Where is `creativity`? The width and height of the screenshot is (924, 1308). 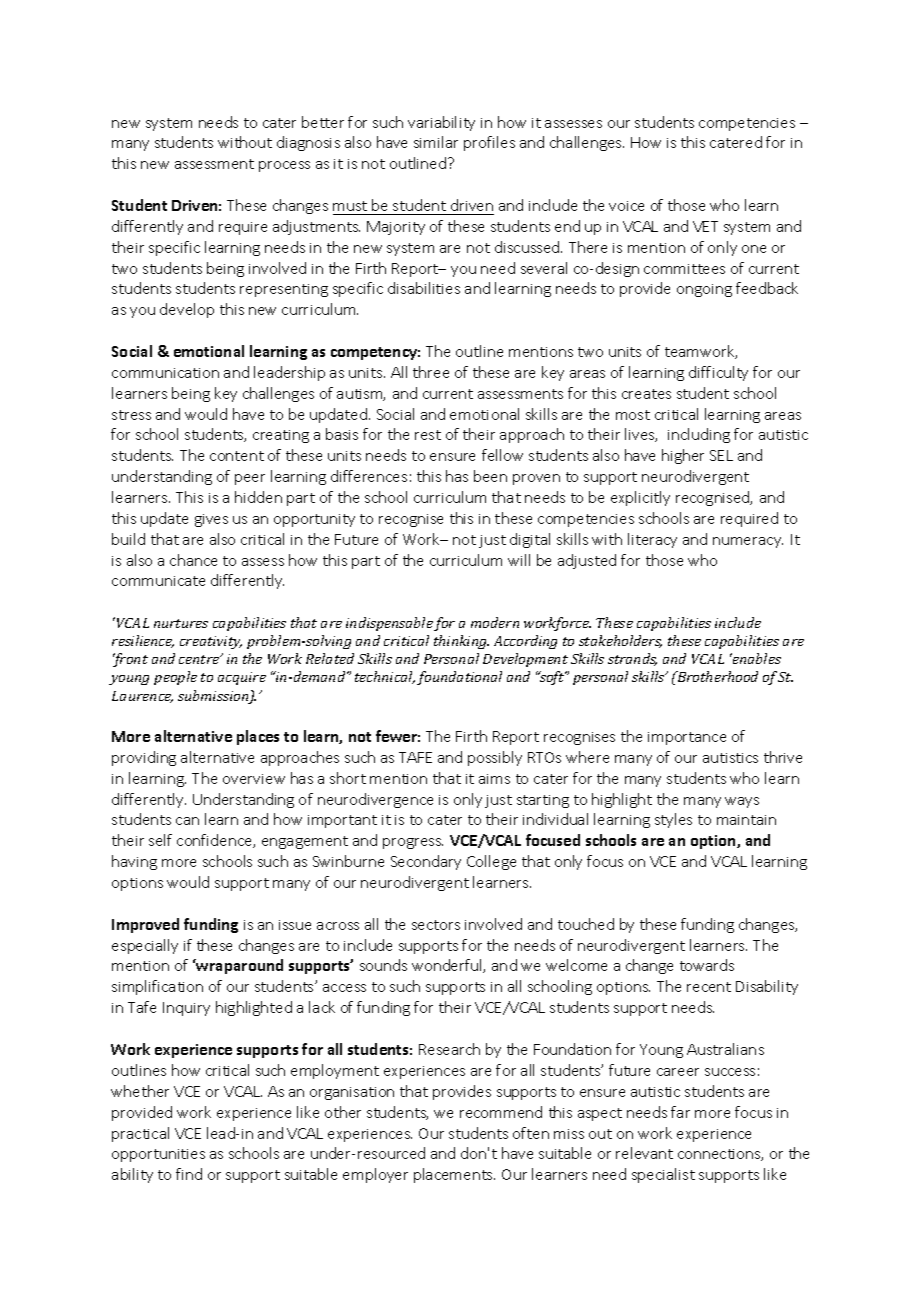 creativity is located at coordinates (211, 642).
